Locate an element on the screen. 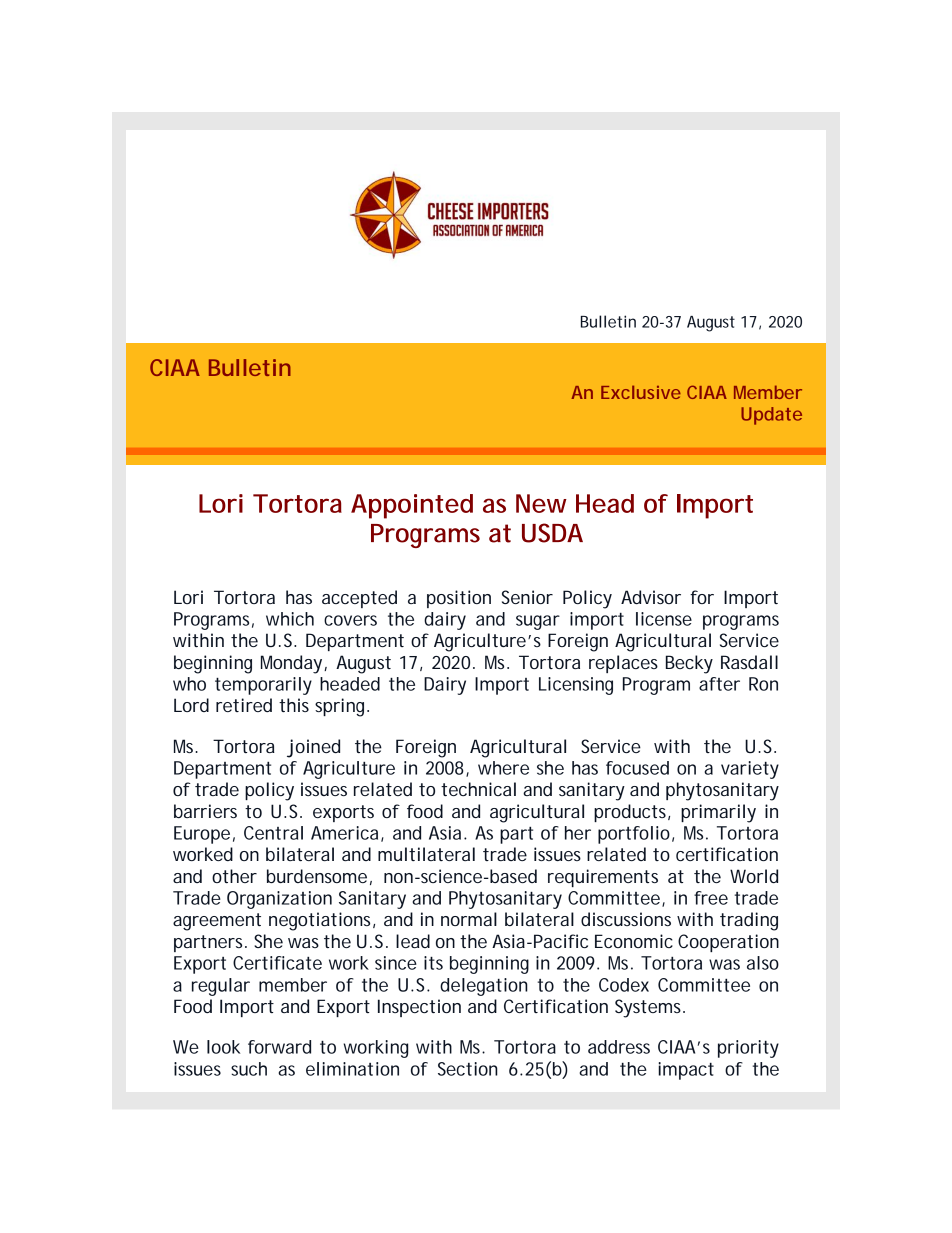  Organization is located at coordinates (279, 900).
